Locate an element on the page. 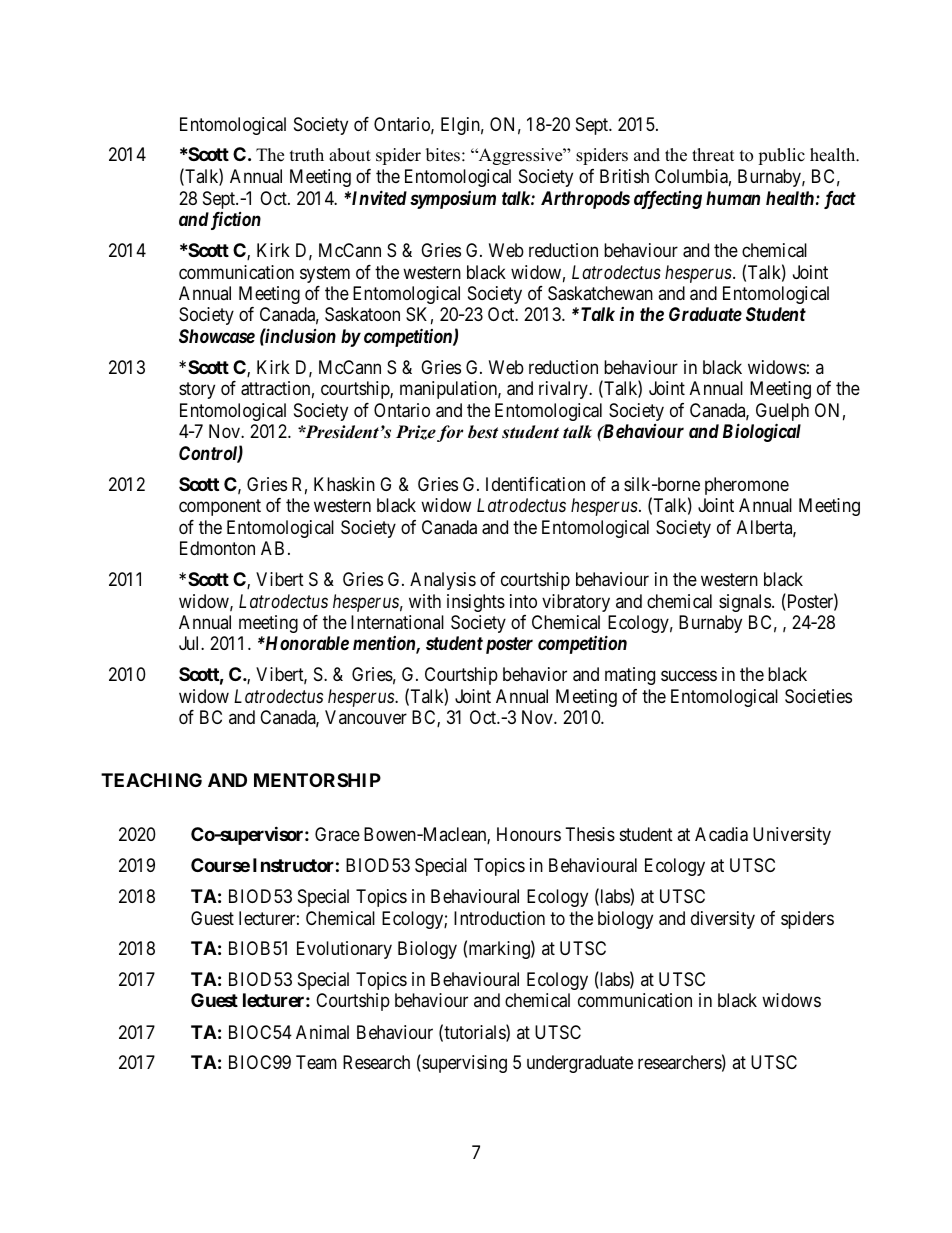  supervising is located at coordinates (463, 1064).
